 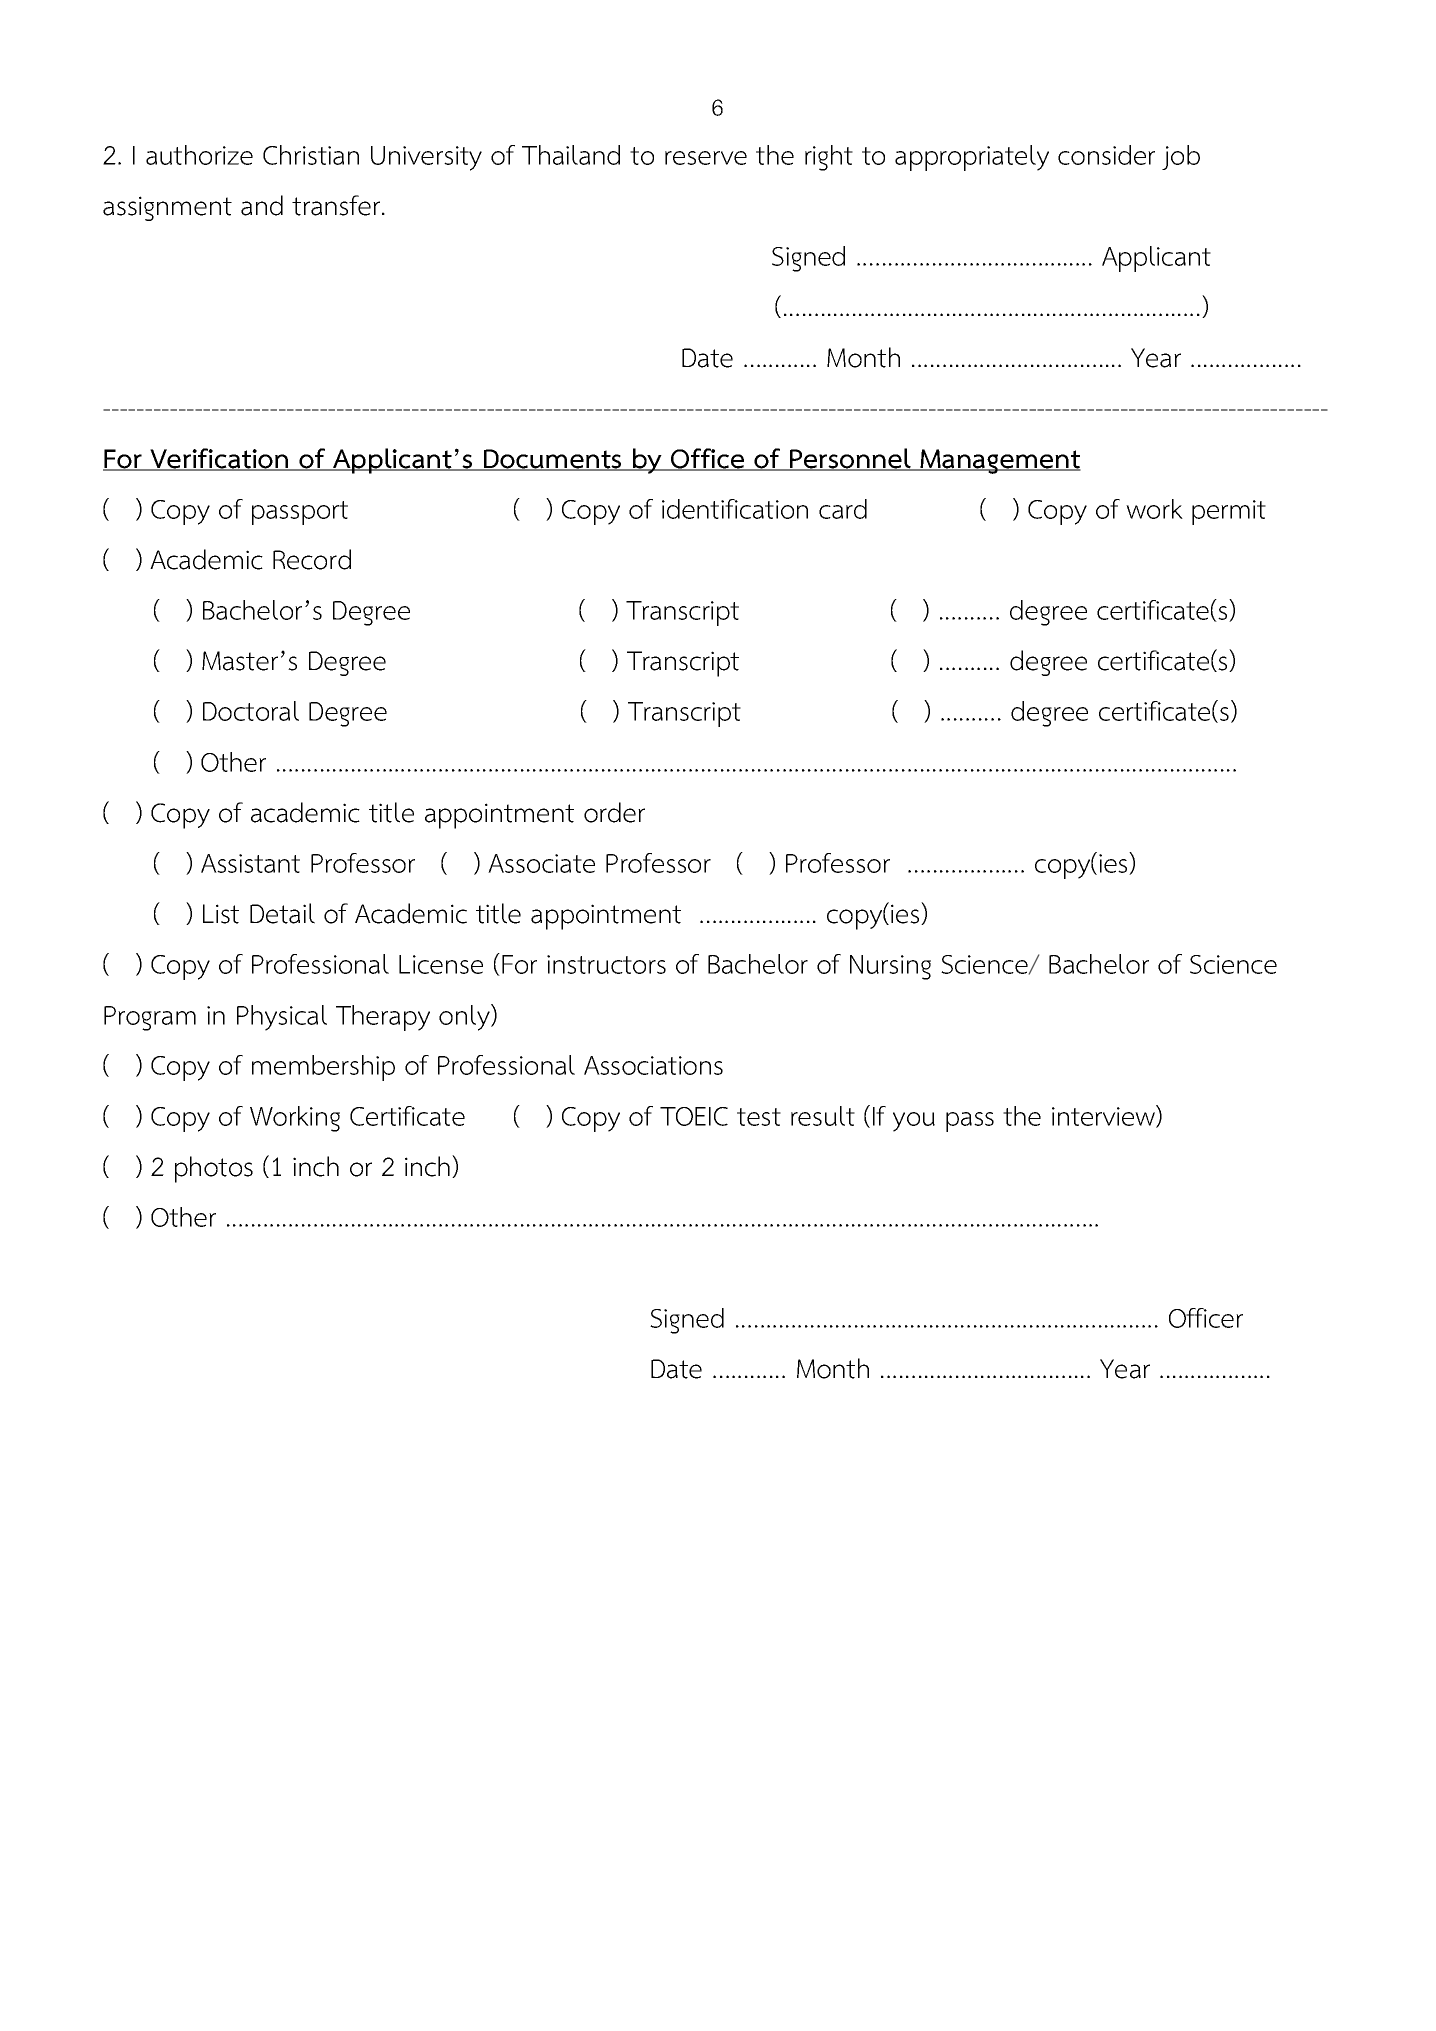 I want to click on reserve, so click(x=706, y=158).
